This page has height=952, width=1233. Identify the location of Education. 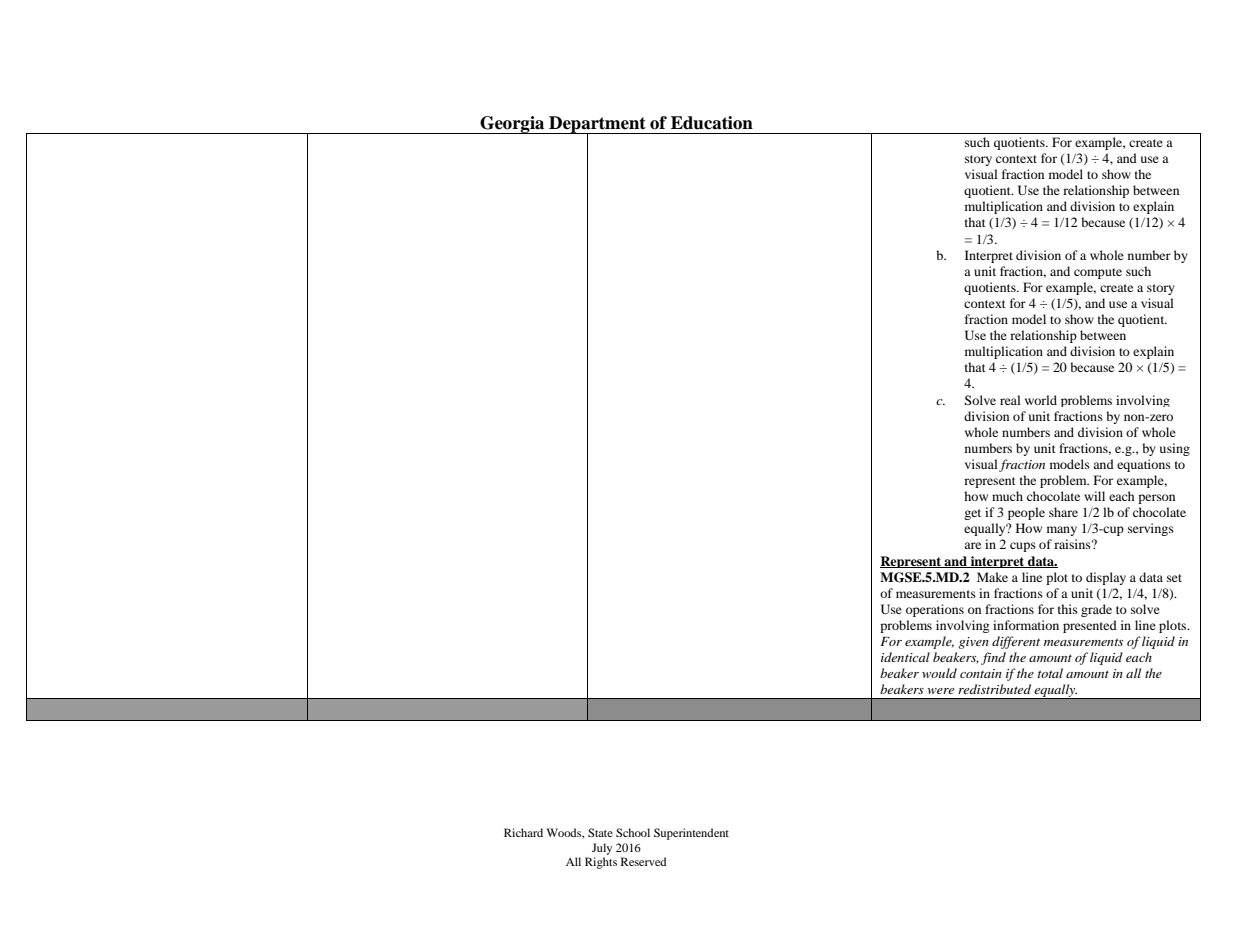
(712, 123).
